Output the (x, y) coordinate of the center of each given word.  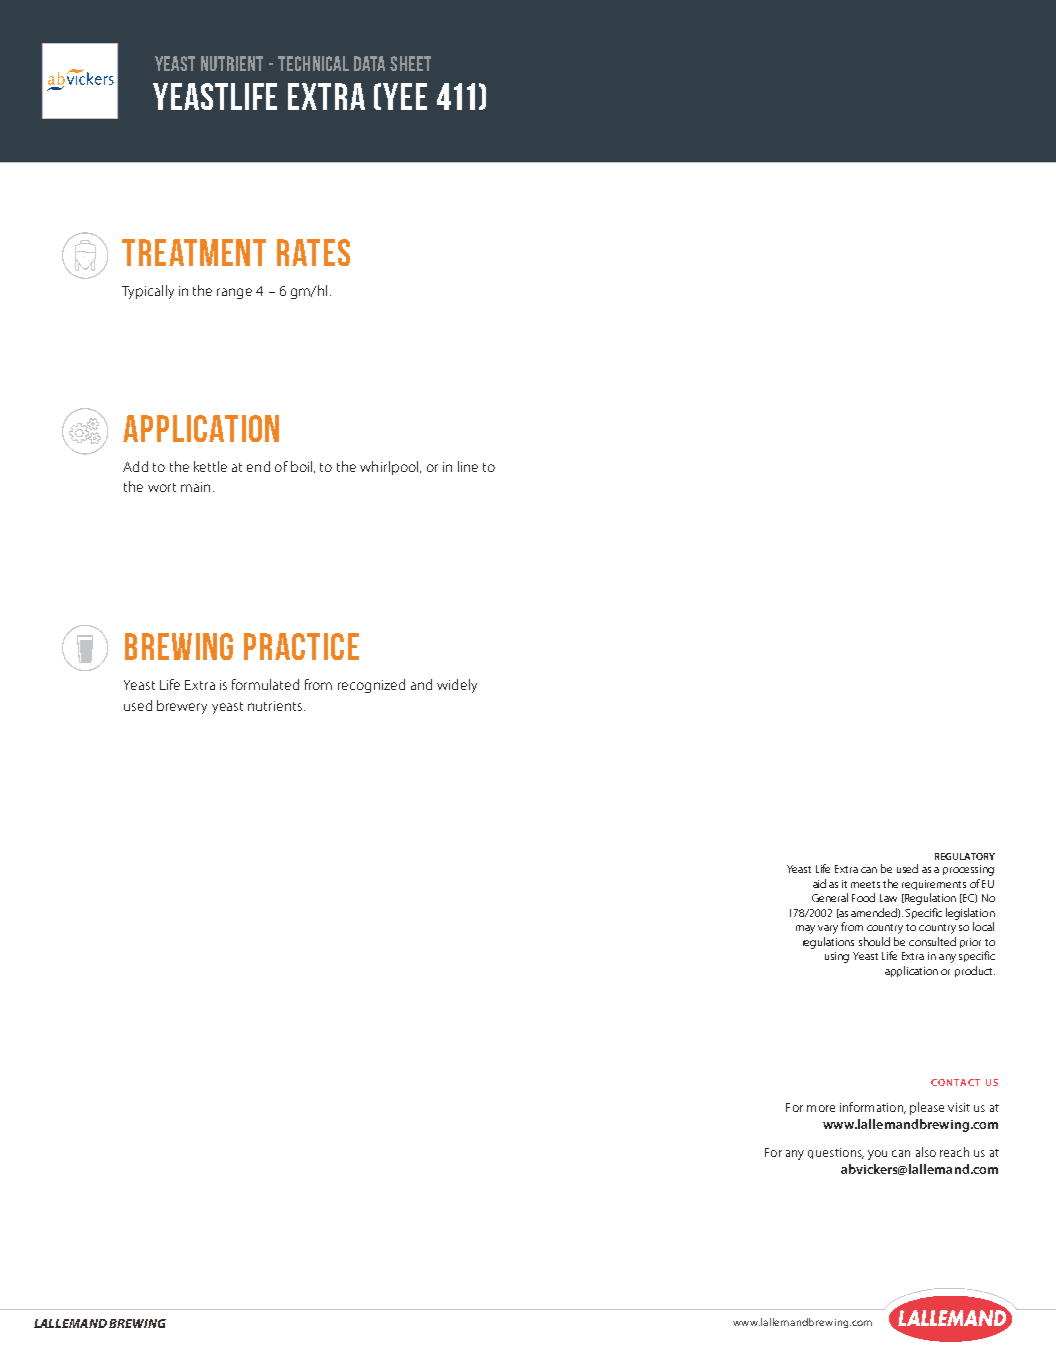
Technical (313, 63)
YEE (405, 96)
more (821, 1108)
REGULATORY (965, 856)
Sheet (410, 63)
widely (457, 686)
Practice (301, 646)
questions (836, 1153)
